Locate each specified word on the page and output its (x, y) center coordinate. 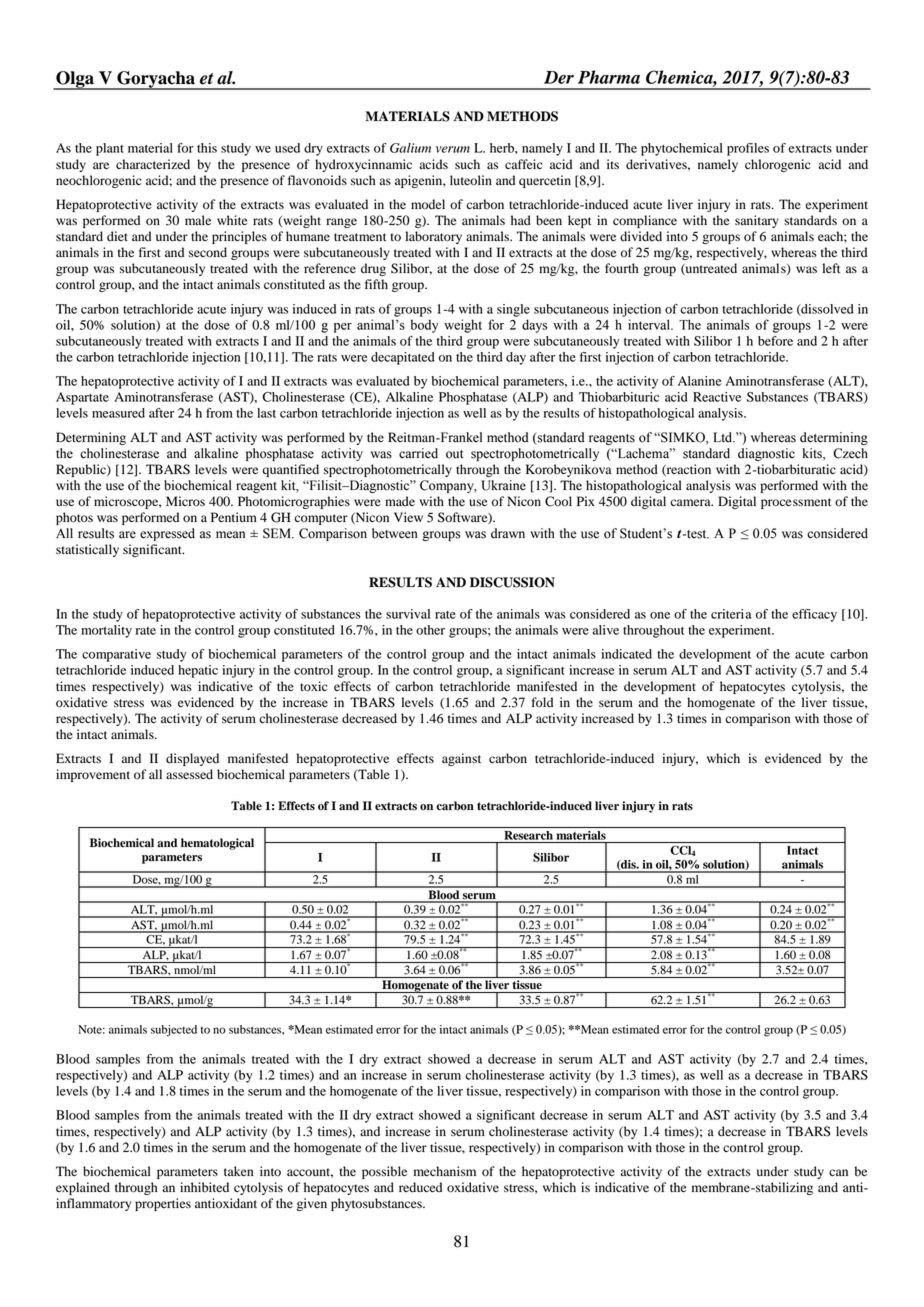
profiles (748, 149)
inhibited (204, 1187)
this (207, 148)
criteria (731, 614)
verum (453, 149)
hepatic (198, 671)
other (430, 630)
